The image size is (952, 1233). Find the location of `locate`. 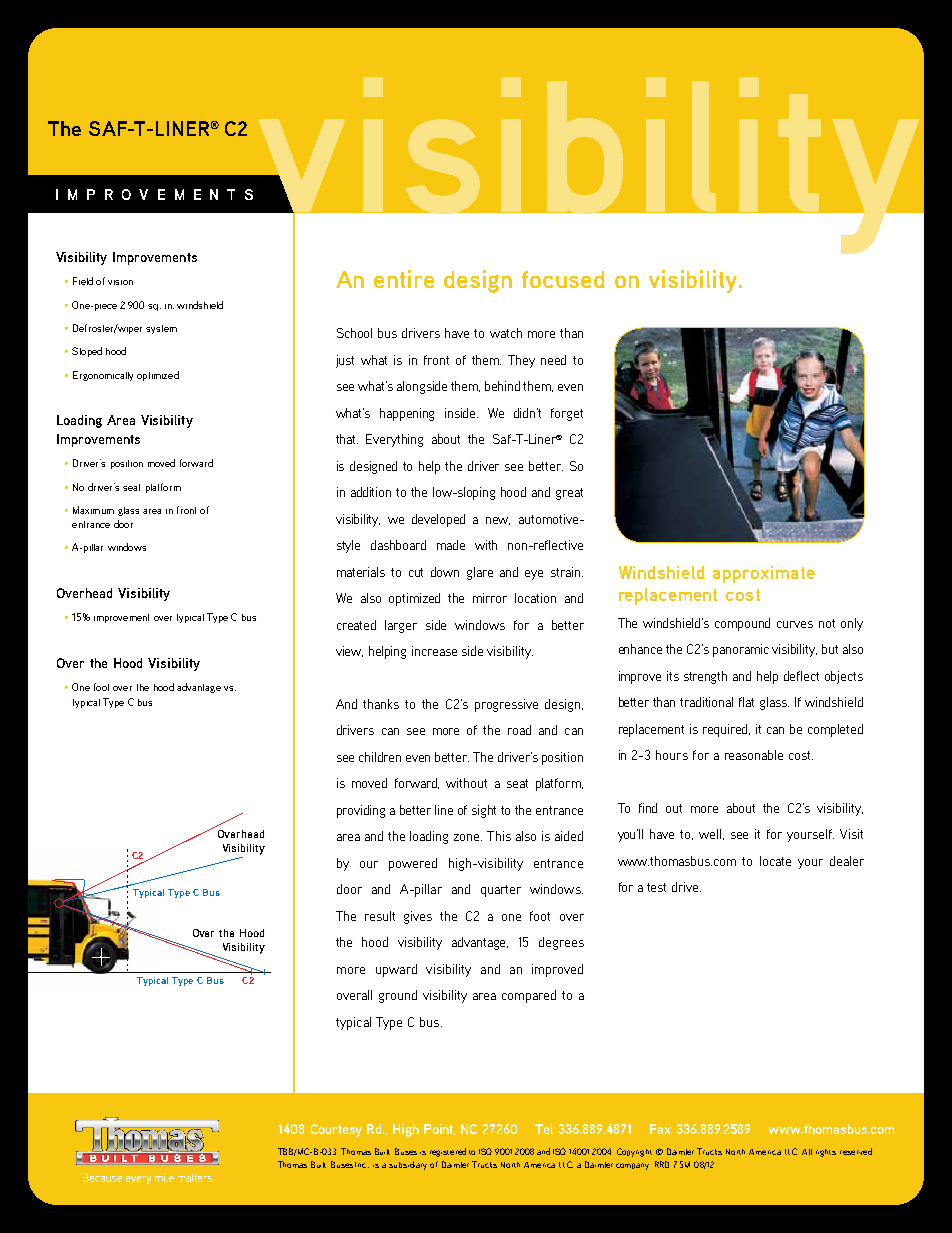

locate is located at coordinates (775, 861).
